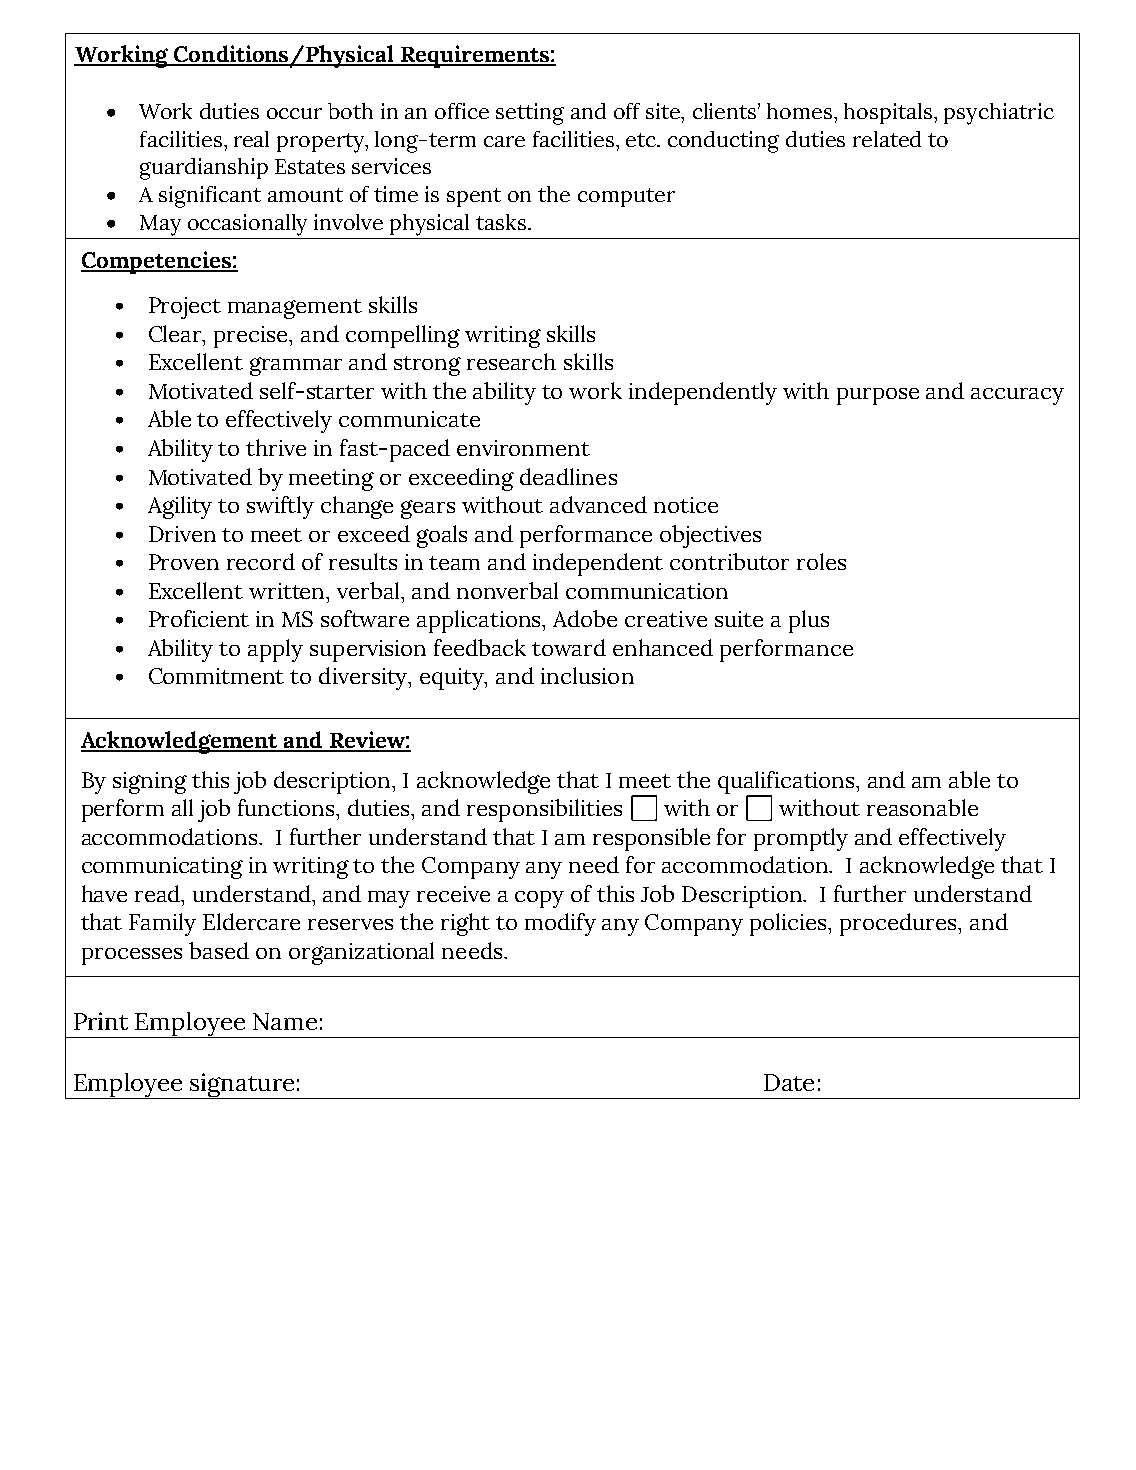  I want to click on Proficient, so click(199, 618).
